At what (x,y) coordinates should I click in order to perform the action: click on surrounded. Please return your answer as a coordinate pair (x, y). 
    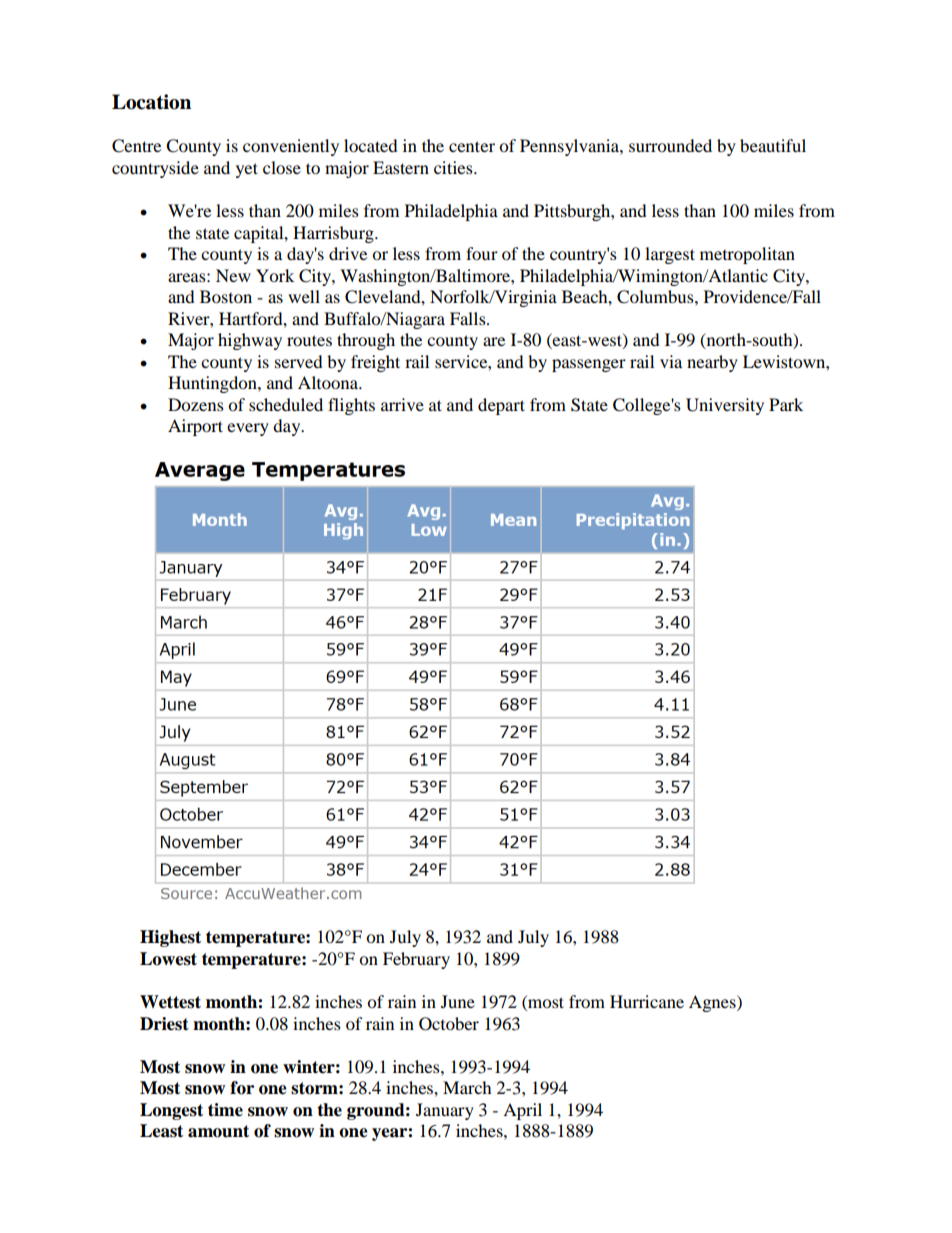
    Looking at the image, I should click on (670, 145).
